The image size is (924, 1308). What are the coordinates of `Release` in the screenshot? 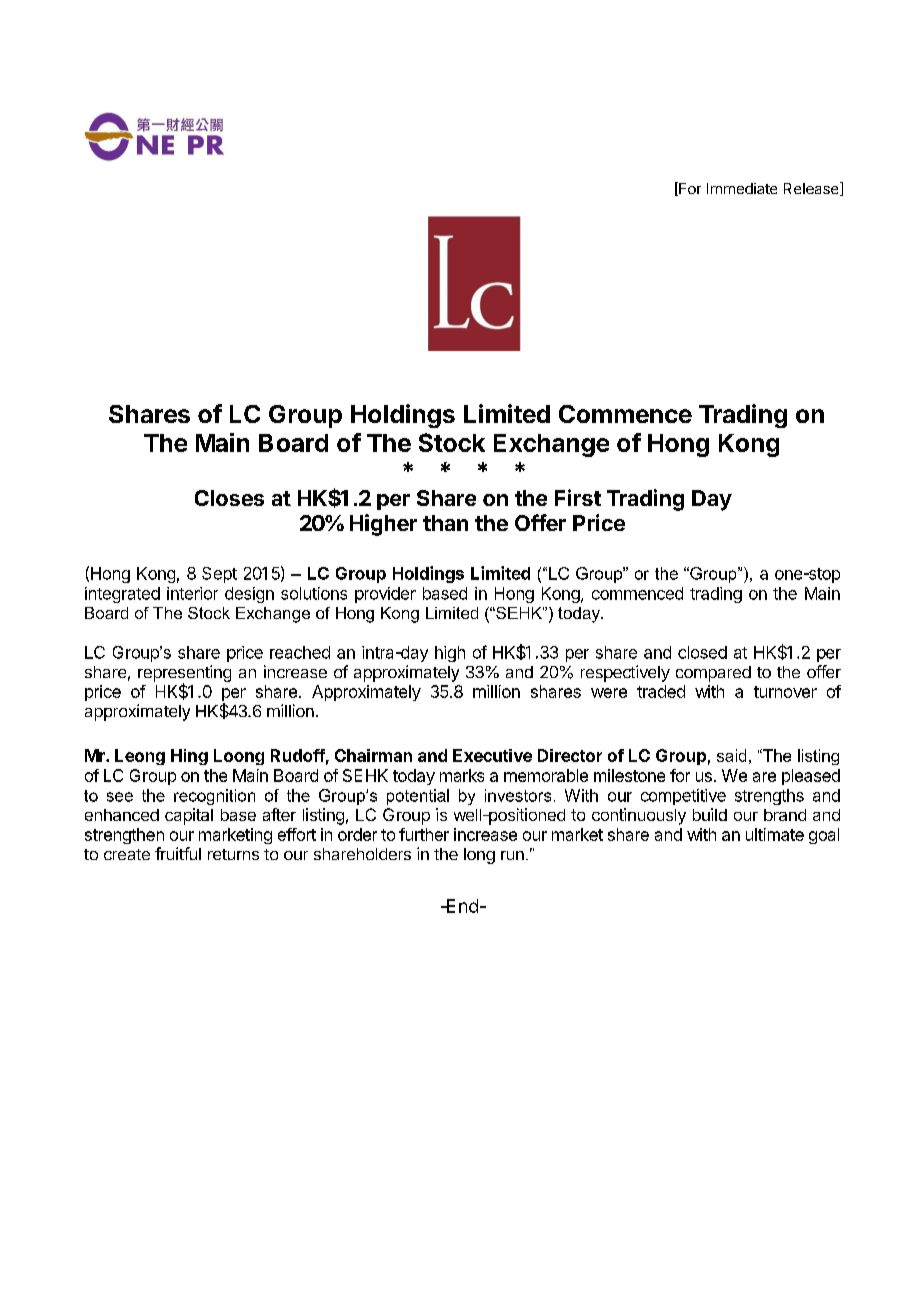 It's located at (812, 189).
